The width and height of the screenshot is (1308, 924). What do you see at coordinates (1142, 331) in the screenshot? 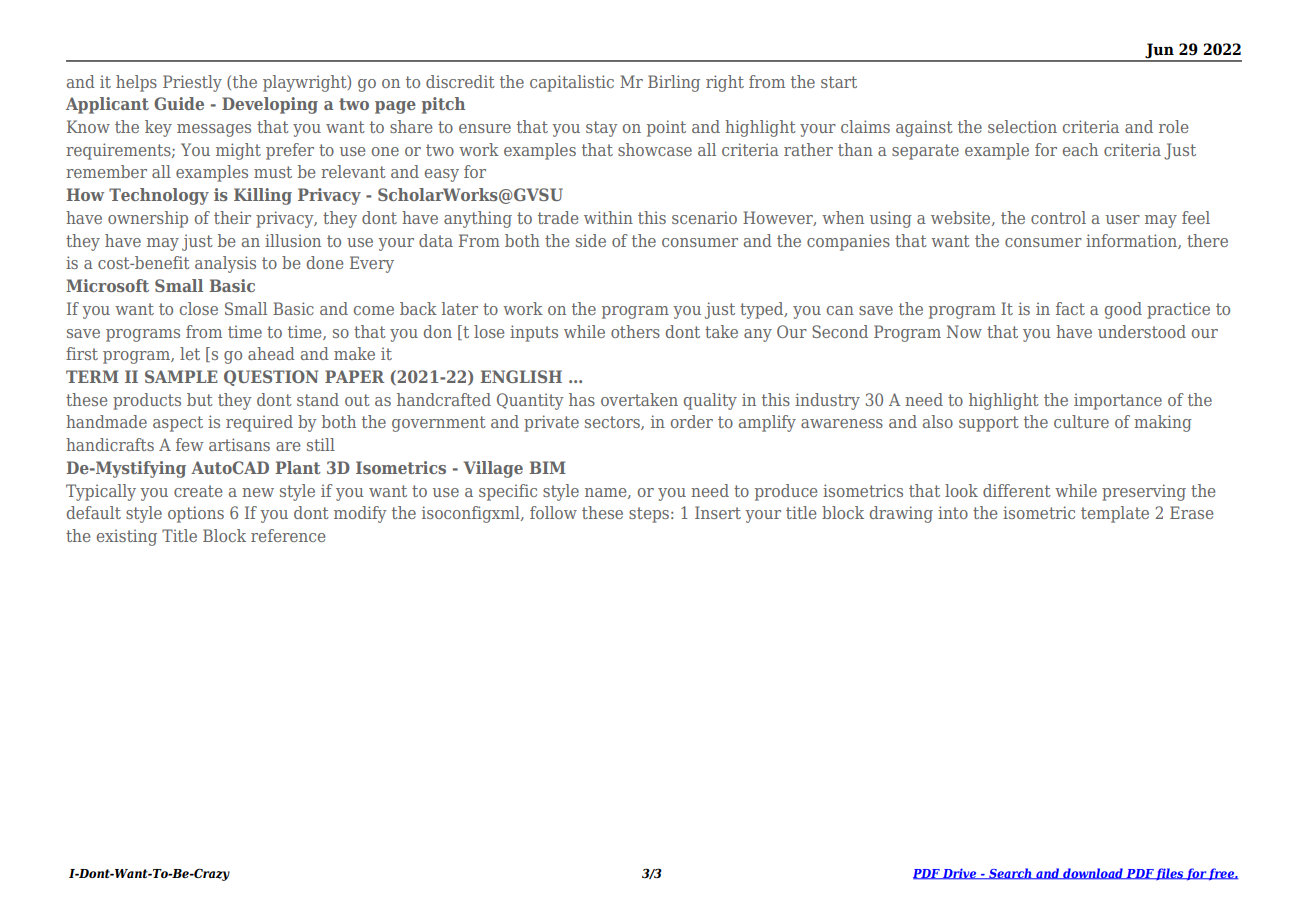
I see `understood` at bounding box center [1142, 331].
